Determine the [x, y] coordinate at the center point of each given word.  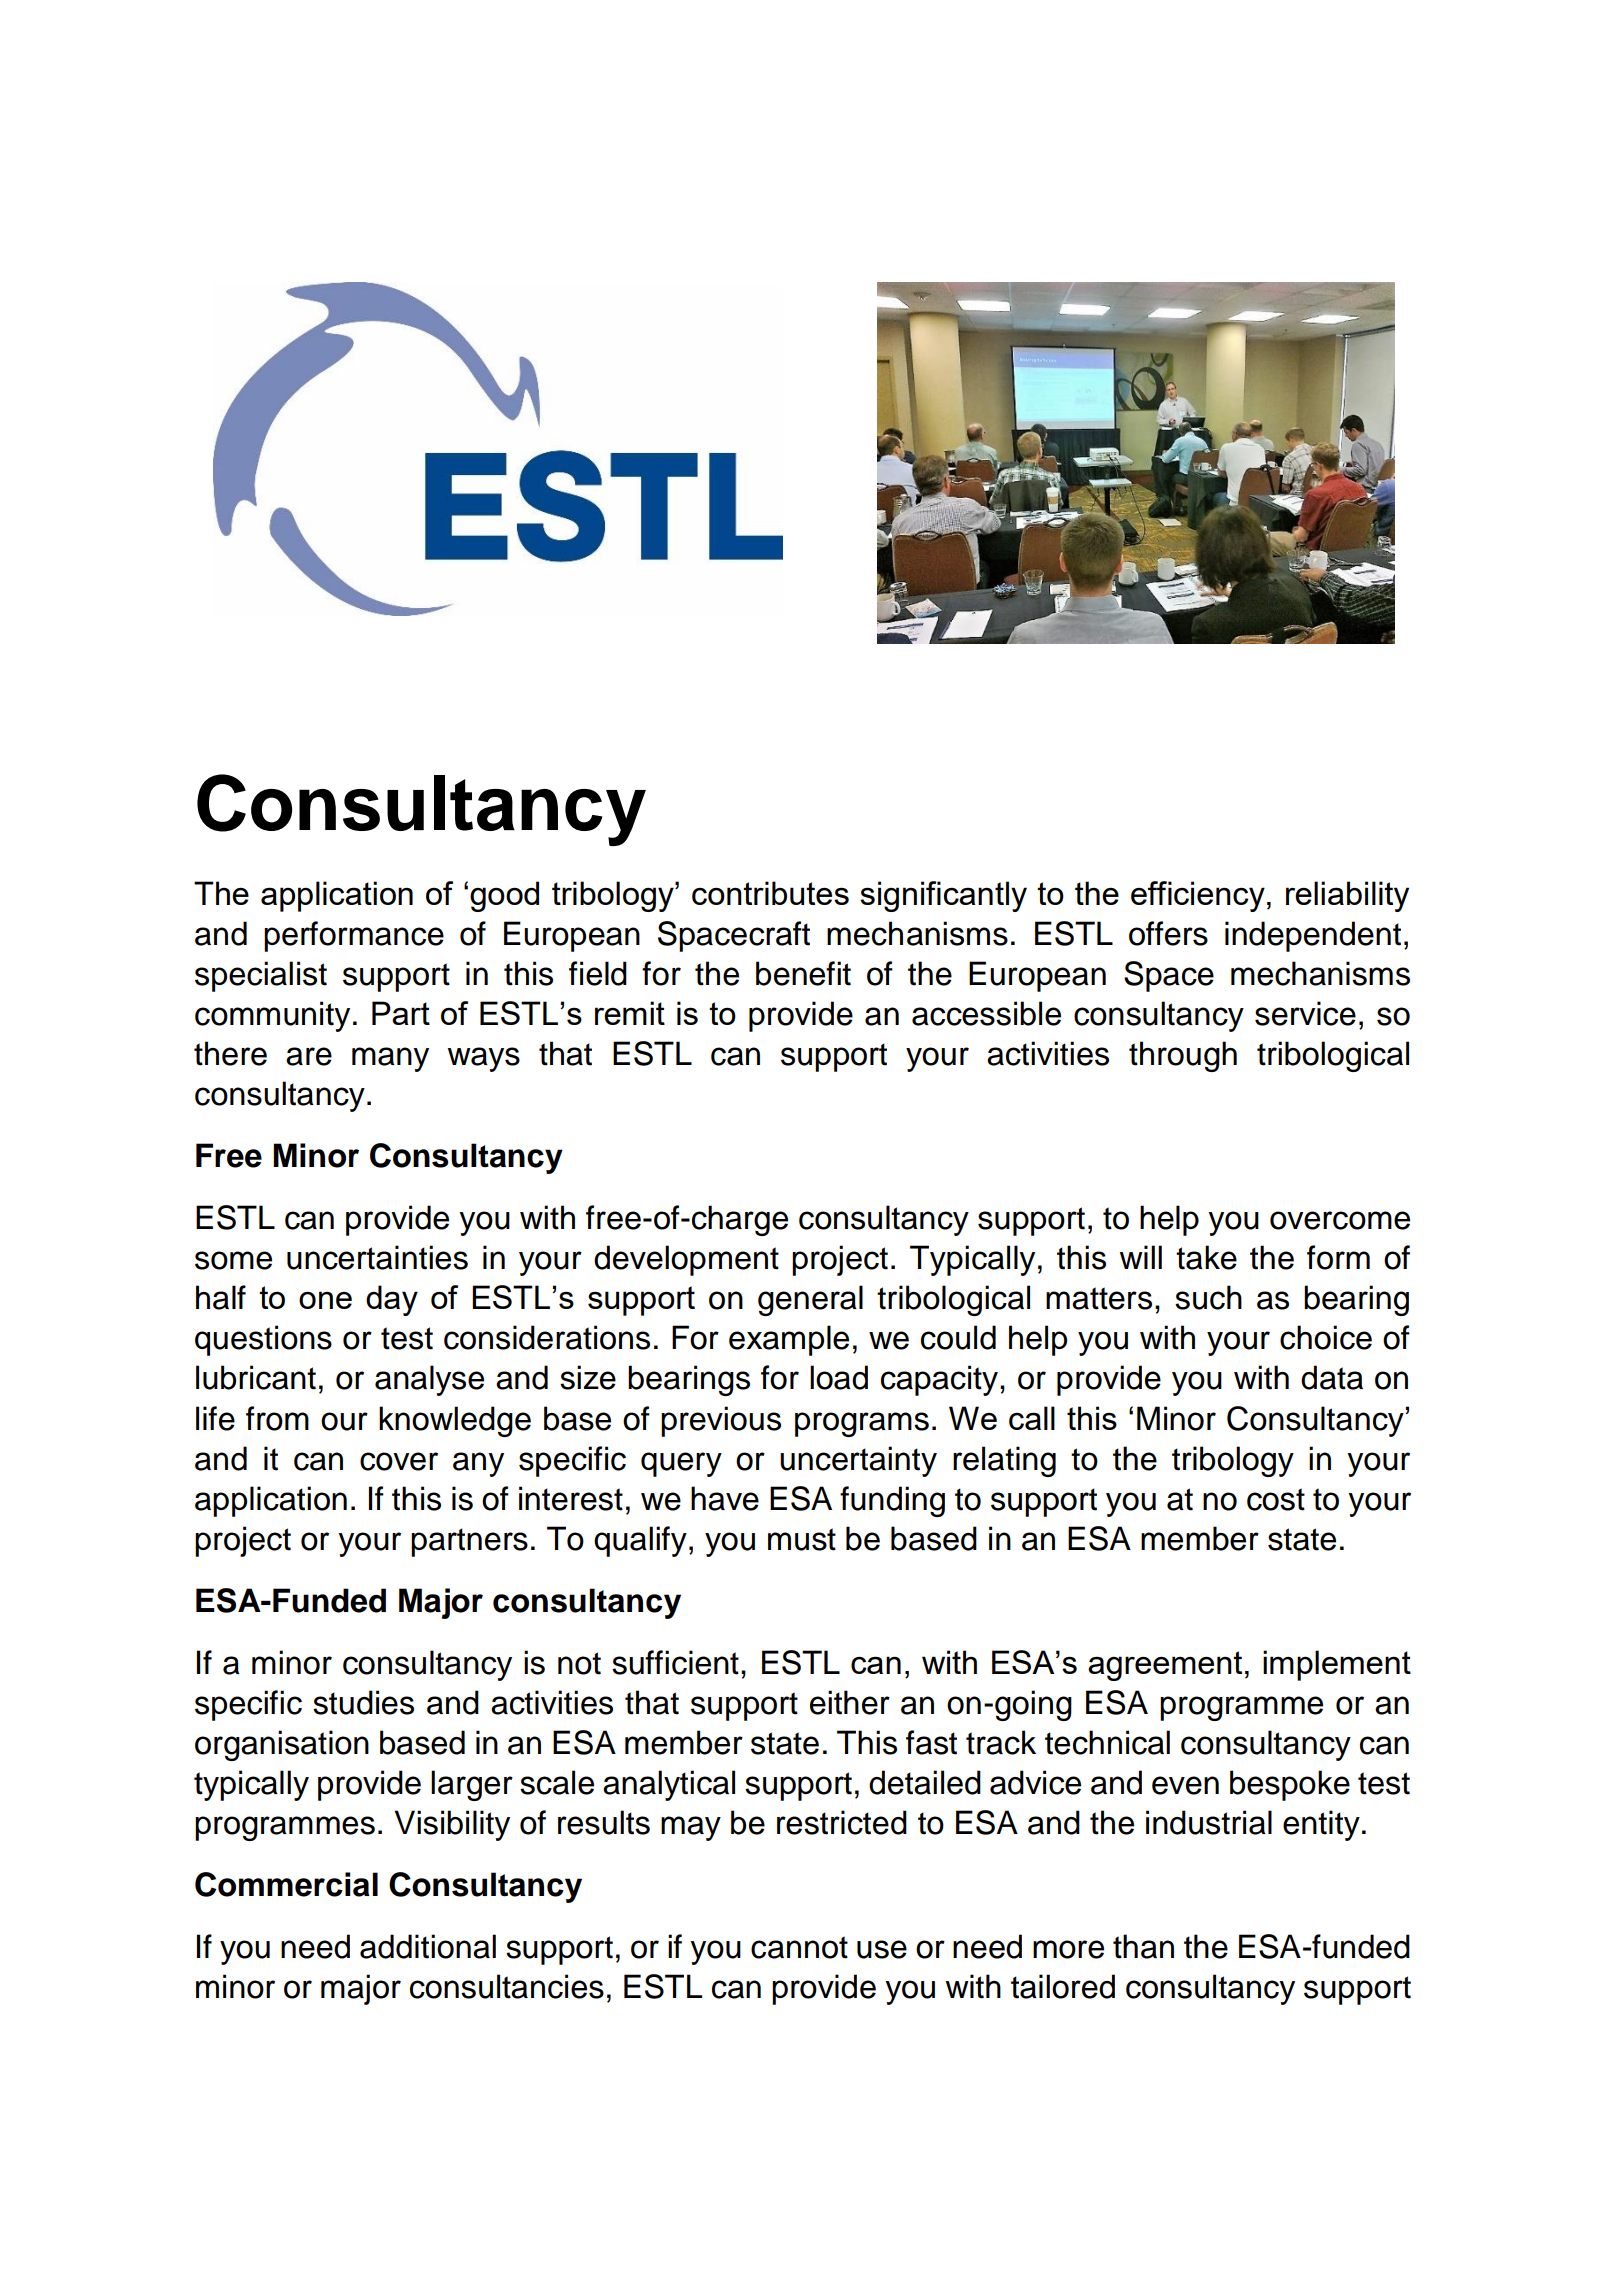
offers [1168, 933]
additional [428, 1946]
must [802, 1539]
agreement [1165, 1666]
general [810, 1300]
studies [363, 1702]
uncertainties [377, 1257]
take [1206, 1257]
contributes [770, 893]
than [1143, 1946]
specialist [261, 976]
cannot [799, 1947]
